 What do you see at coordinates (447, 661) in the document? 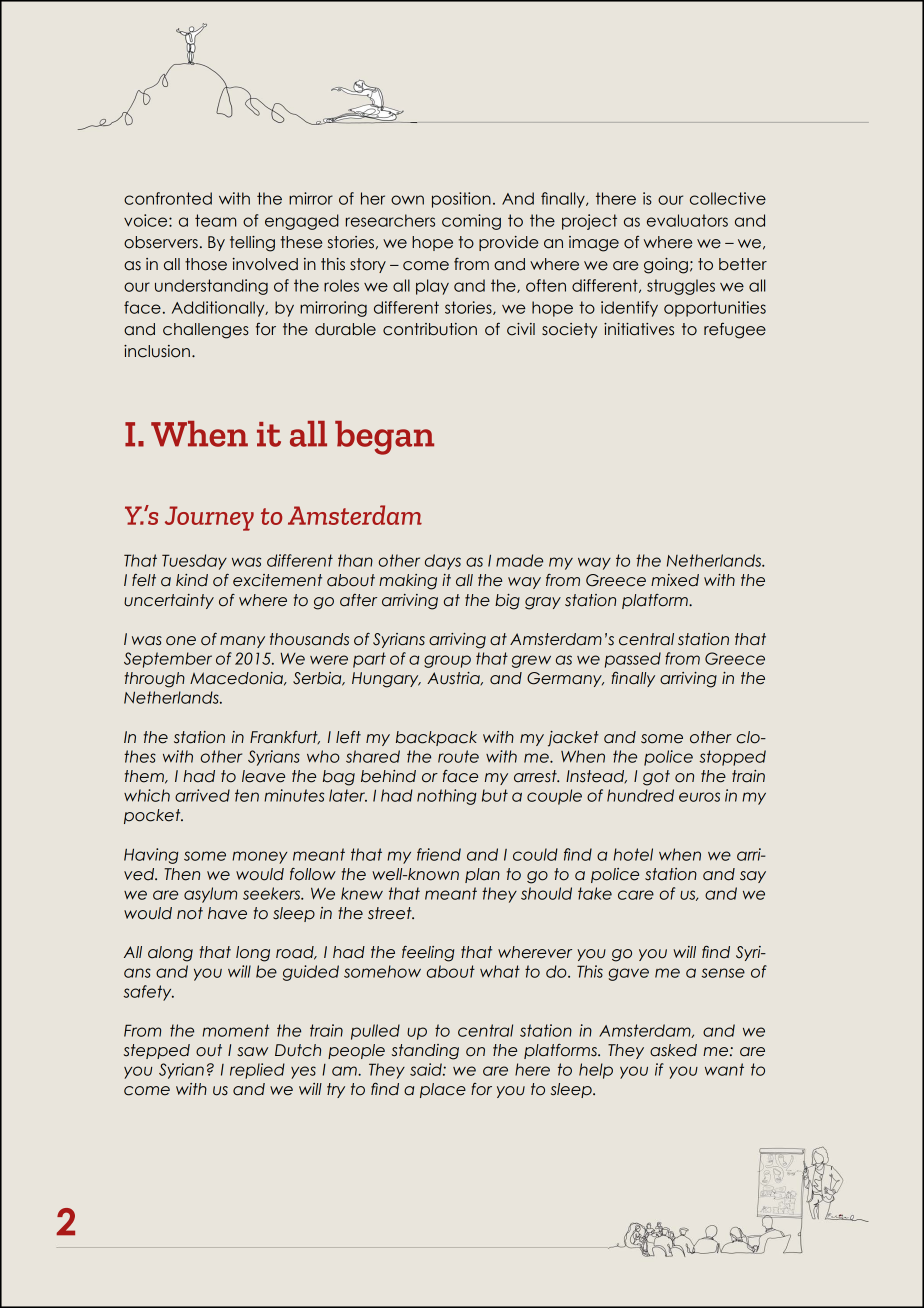
I see `group` at bounding box center [447, 661].
